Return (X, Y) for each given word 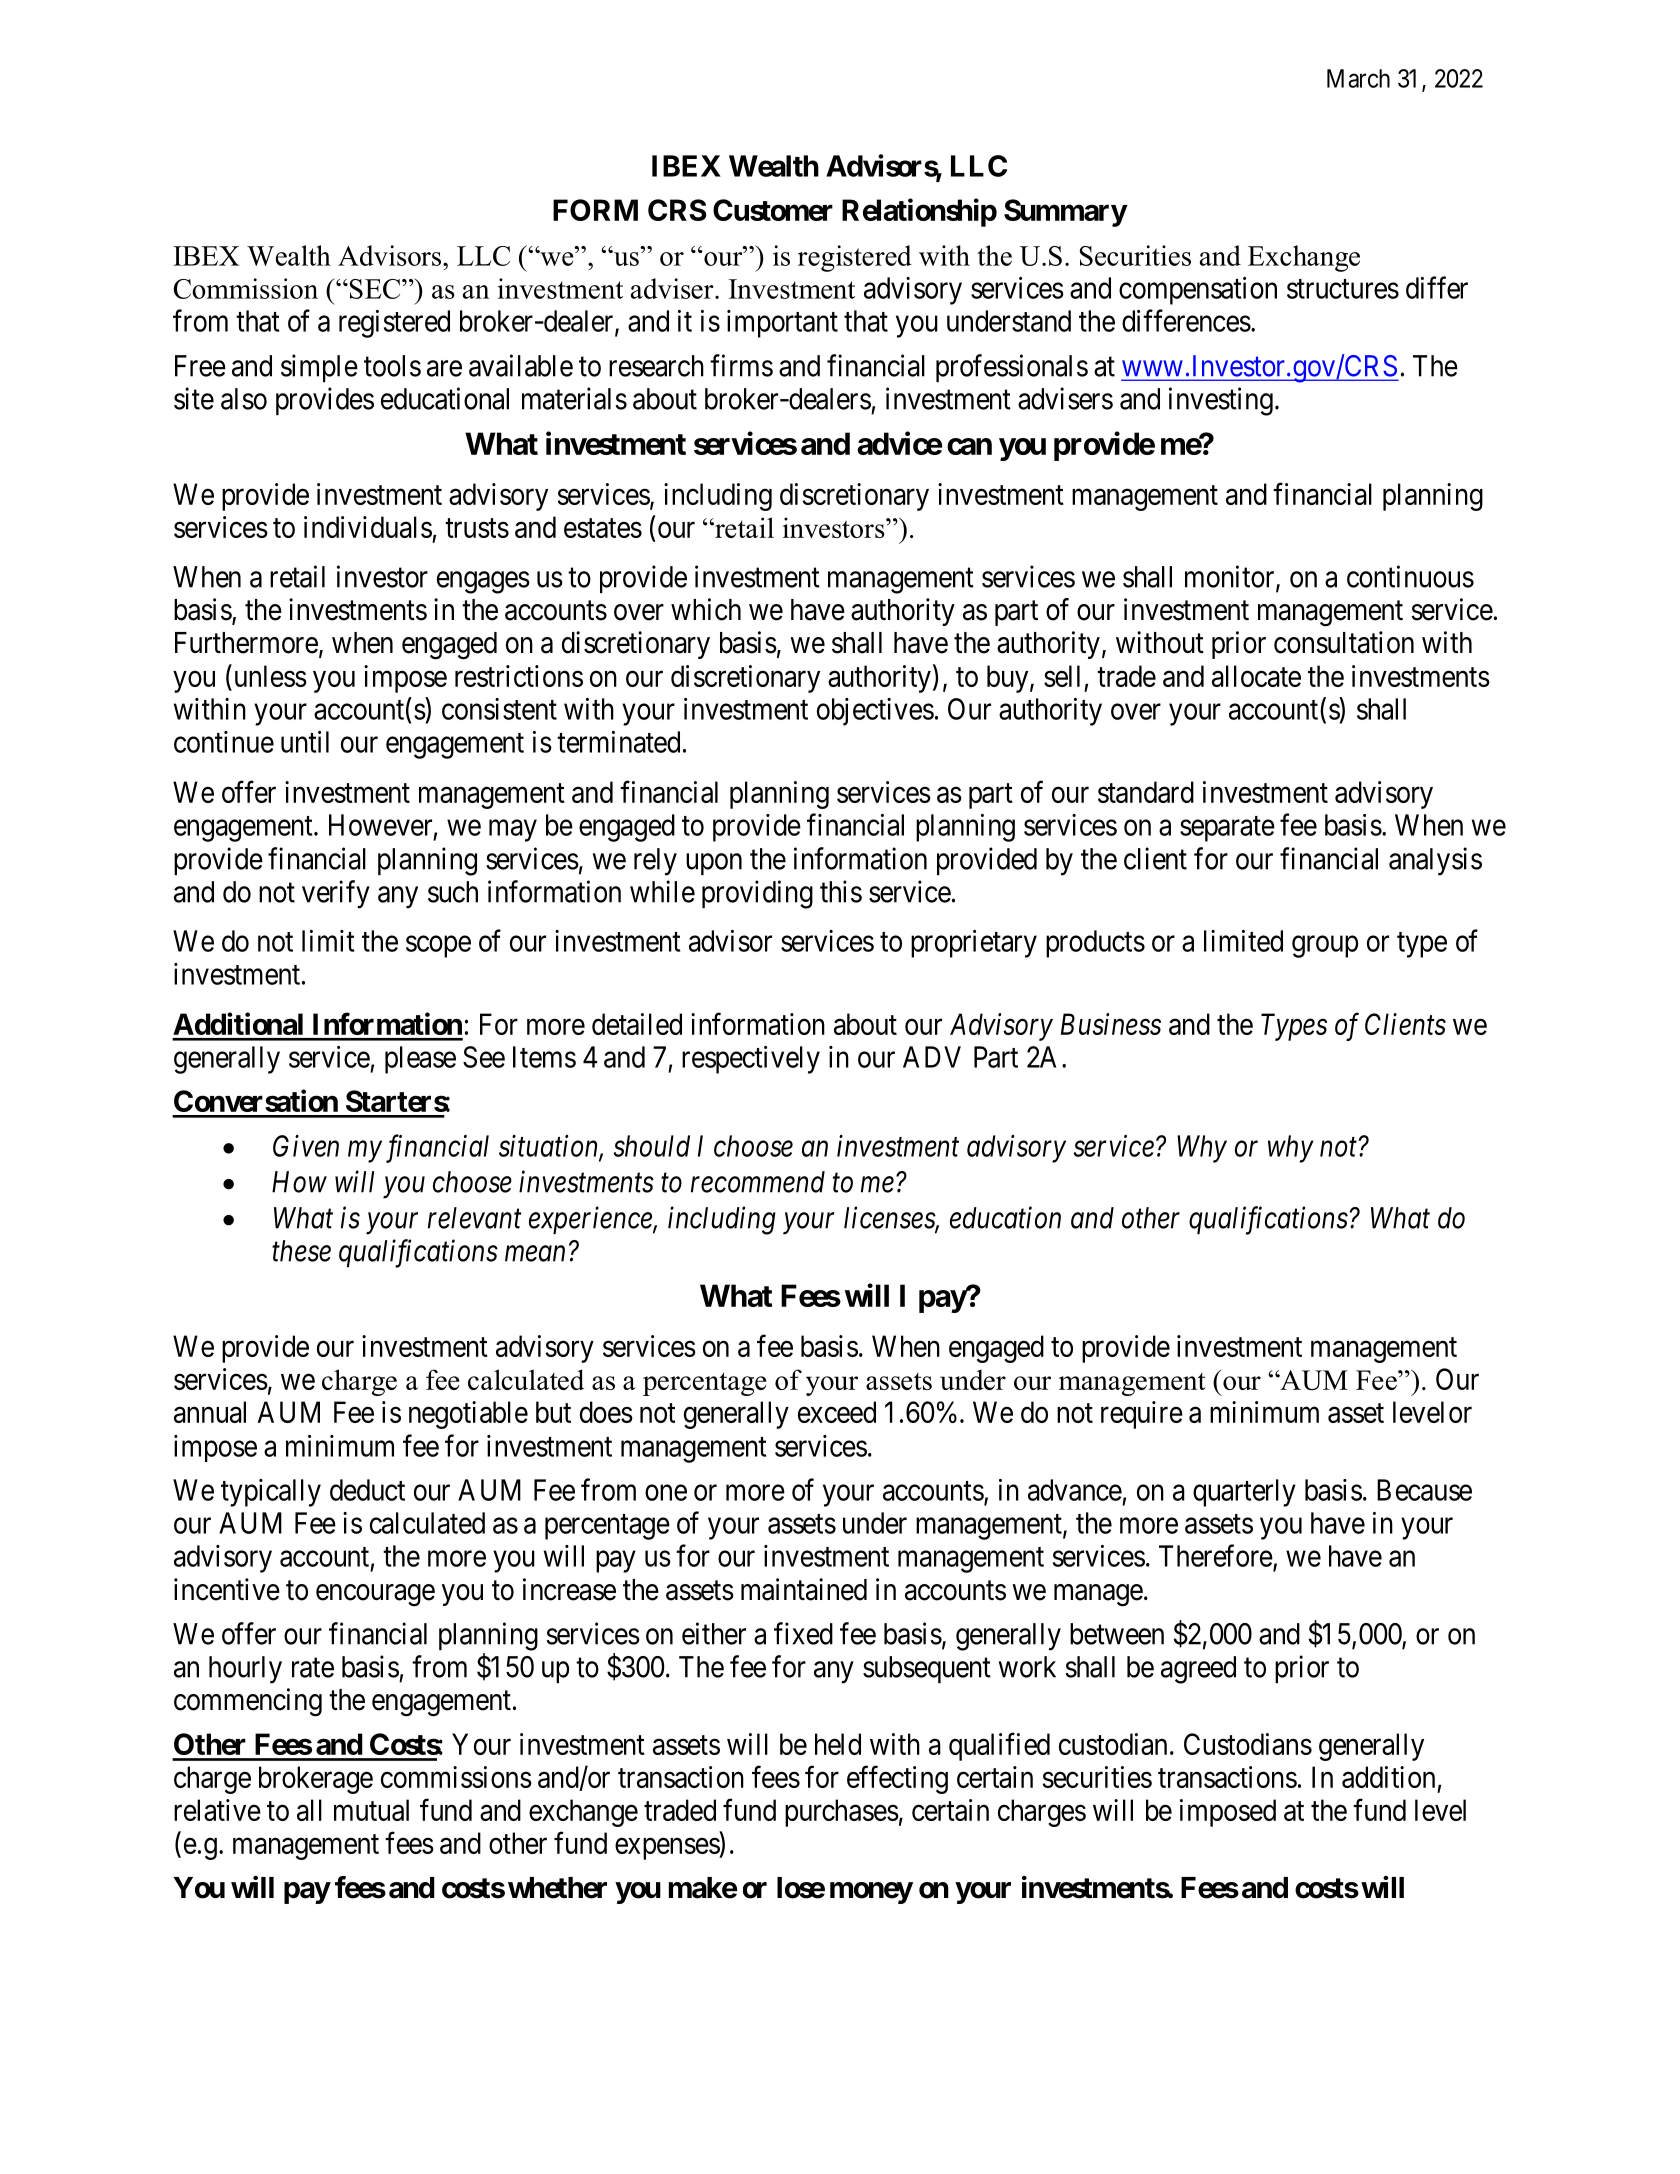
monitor (1231, 577)
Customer (773, 210)
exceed (837, 1412)
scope (438, 947)
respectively (751, 1060)
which (706, 609)
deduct (367, 1490)
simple (319, 368)
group (1325, 947)
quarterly (1244, 1493)
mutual (371, 1810)
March (1358, 78)
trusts (477, 528)
